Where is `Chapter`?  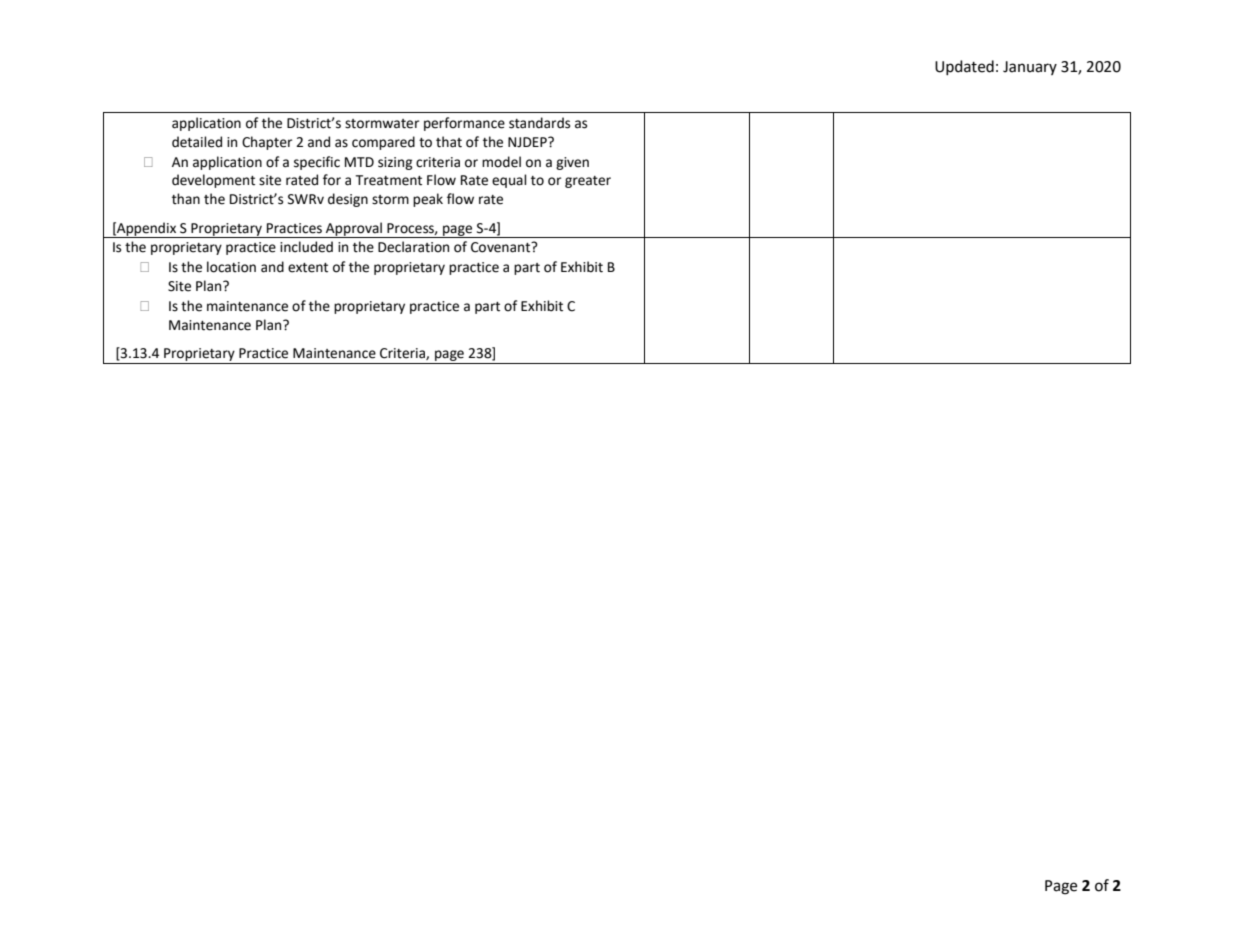 Chapter is located at coordinates (267, 143).
